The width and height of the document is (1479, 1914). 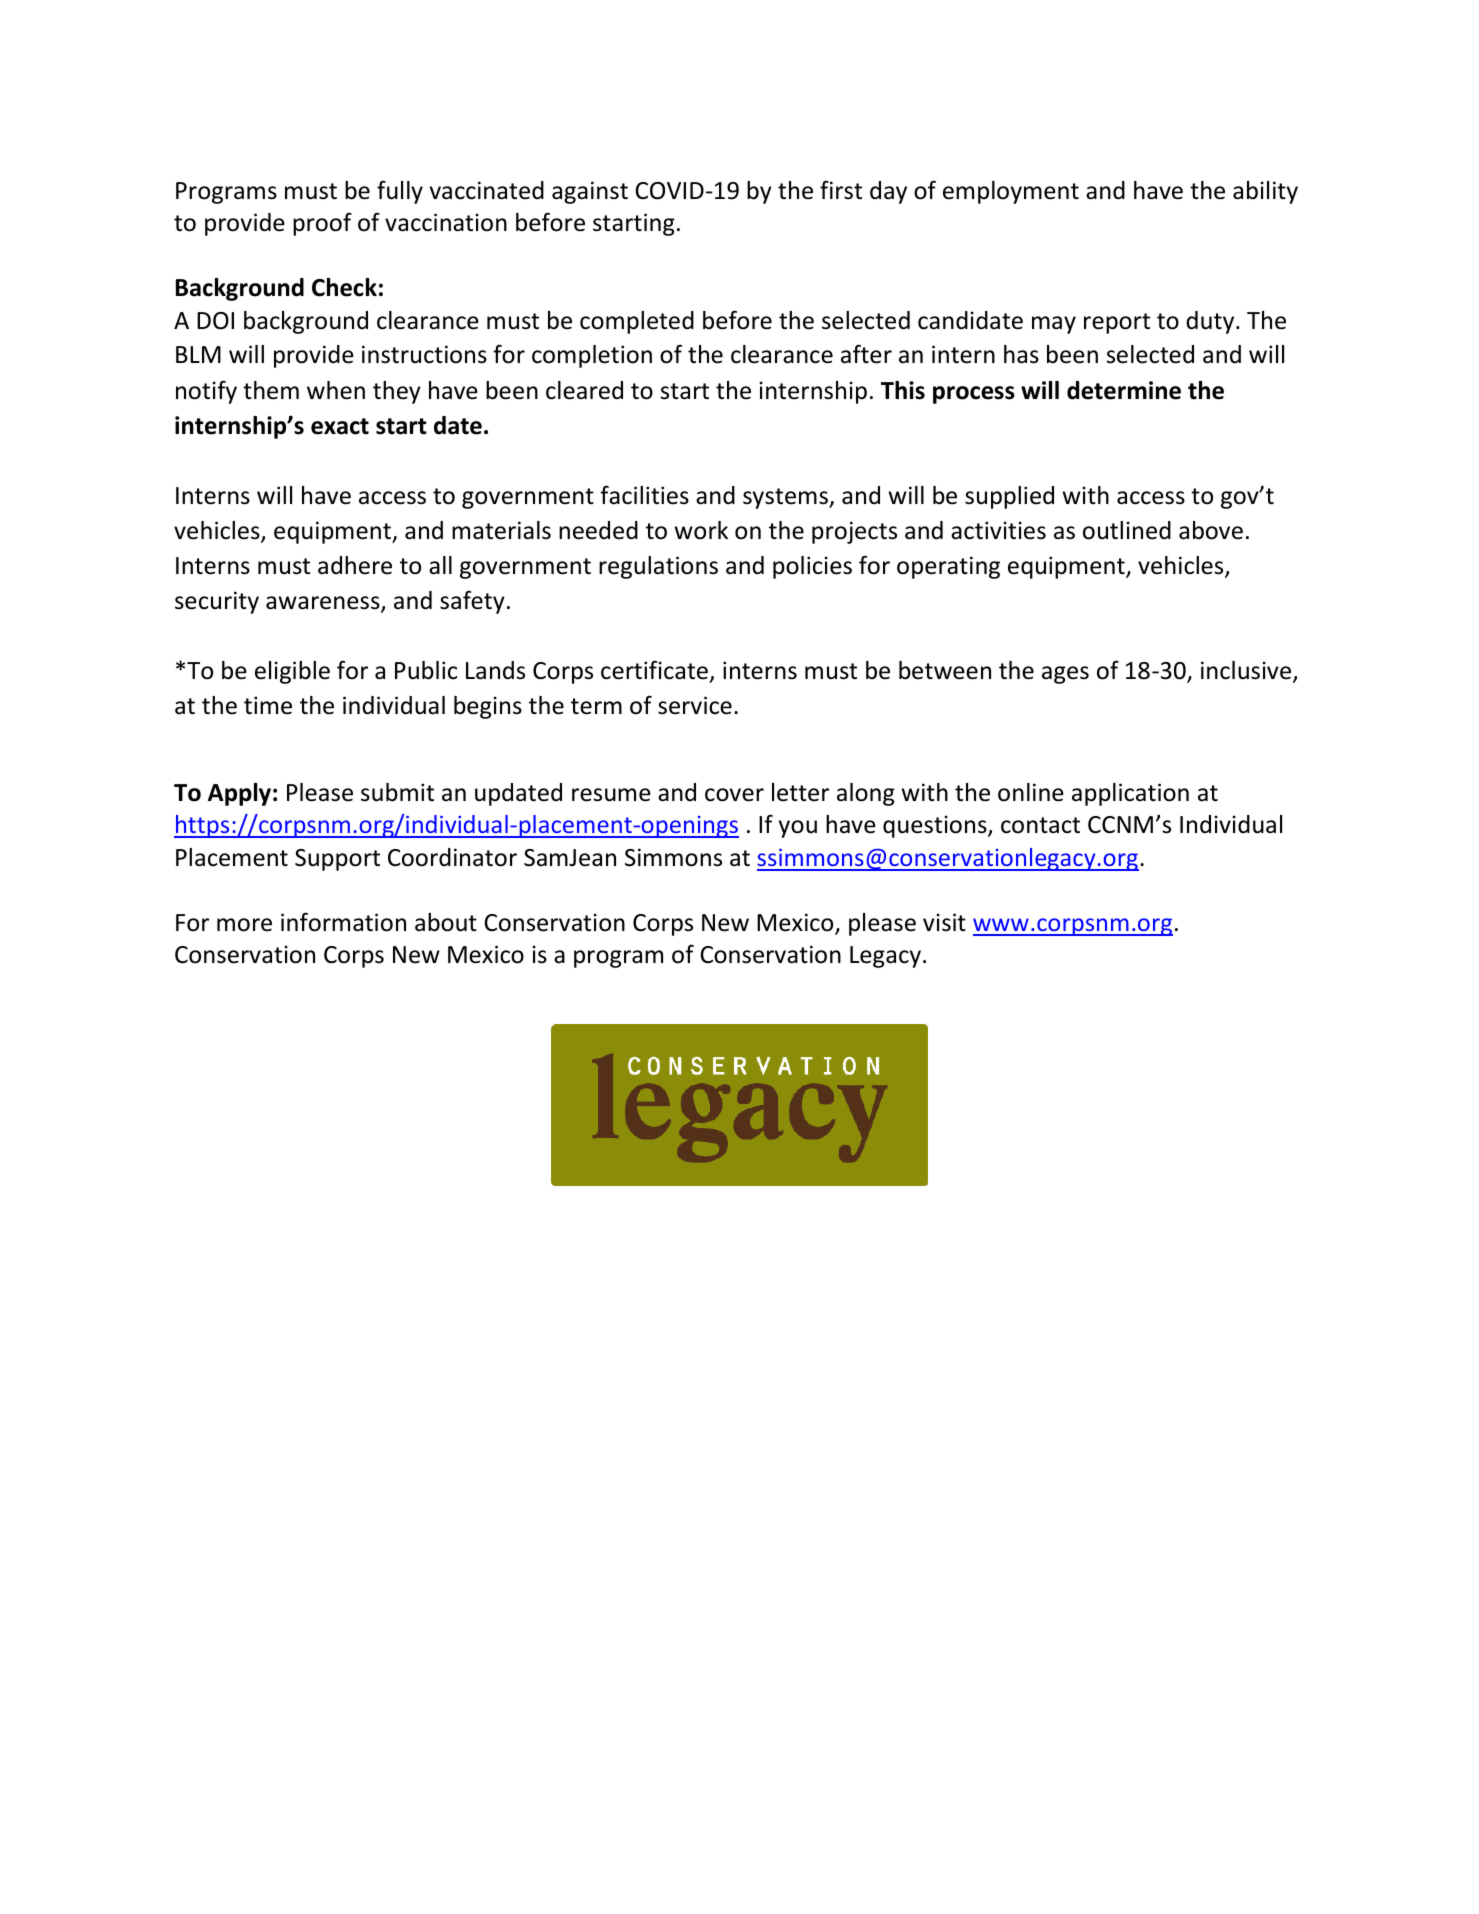 I want to click on exact, so click(x=340, y=426).
